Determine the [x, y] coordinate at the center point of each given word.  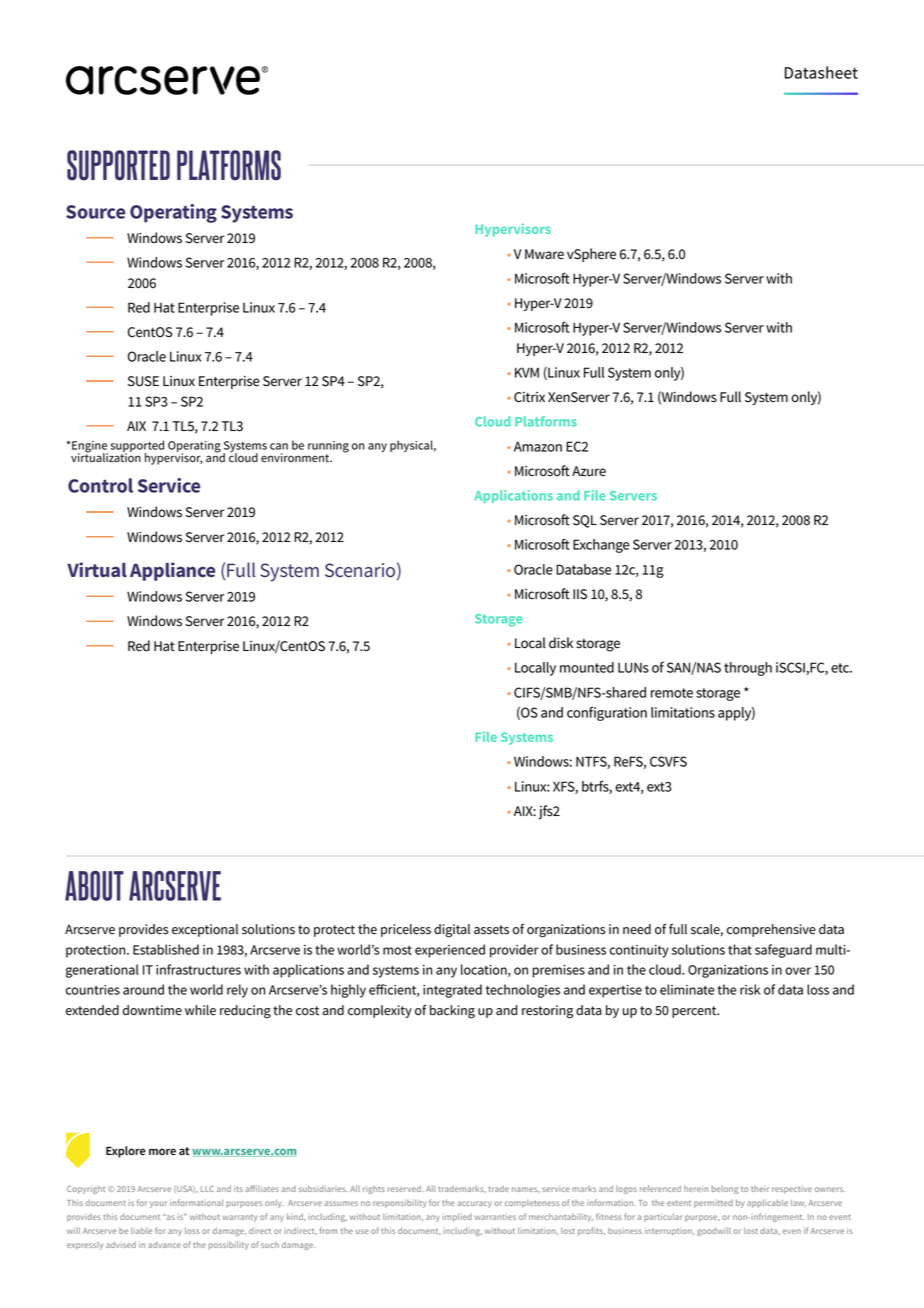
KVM [527, 372]
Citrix [529, 397]
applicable [767, 1203]
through [748, 669]
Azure [589, 471]
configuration [607, 713]
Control [100, 485]
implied [457, 1217]
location [485, 970]
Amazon [538, 446]
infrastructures [198, 969]
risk [750, 989]
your [158, 1204]
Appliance [172, 571]
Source [95, 212]
